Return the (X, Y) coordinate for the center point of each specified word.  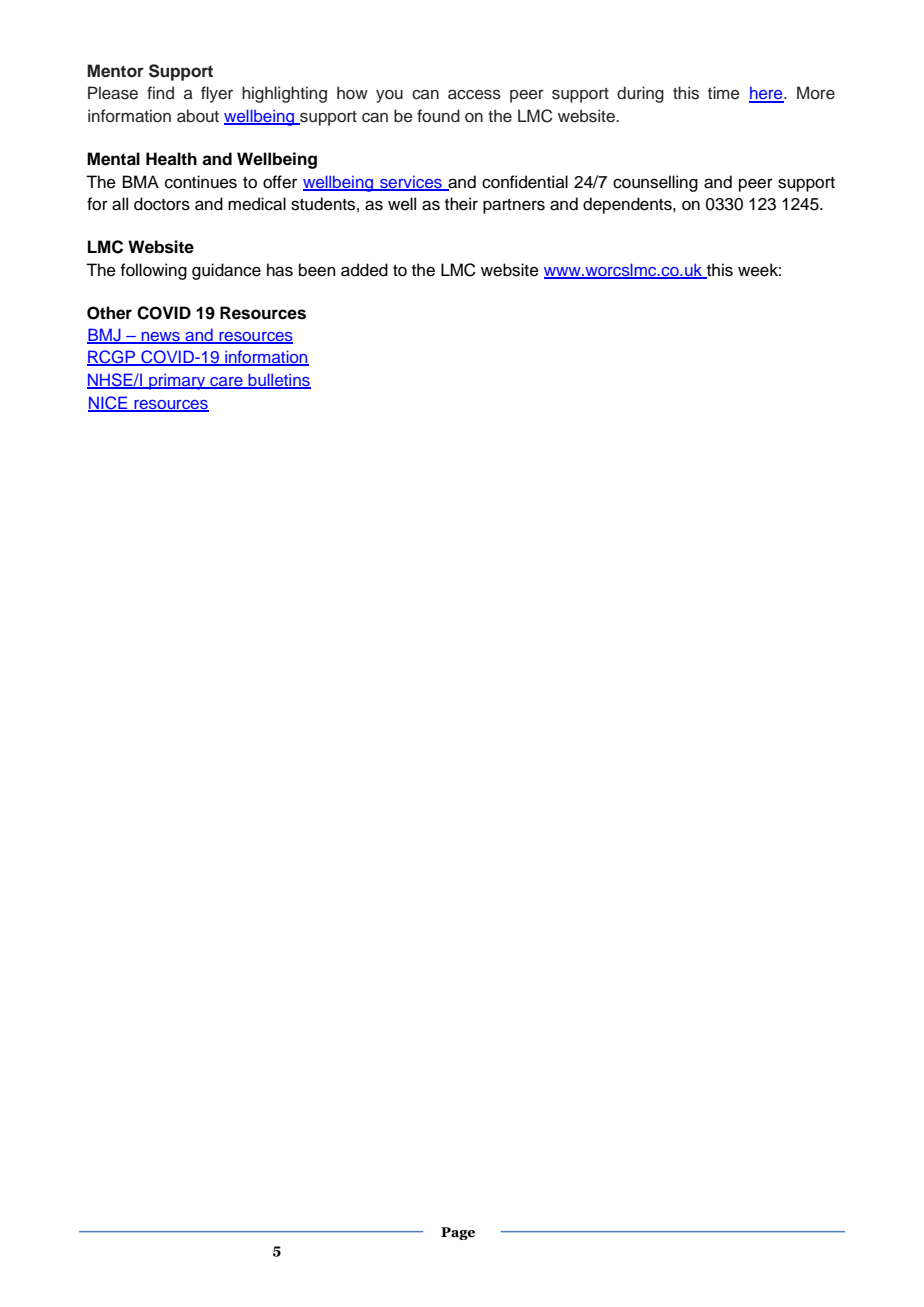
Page (458, 1233)
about (198, 116)
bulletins (278, 381)
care (226, 383)
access (474, 95)
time (724, 92)
